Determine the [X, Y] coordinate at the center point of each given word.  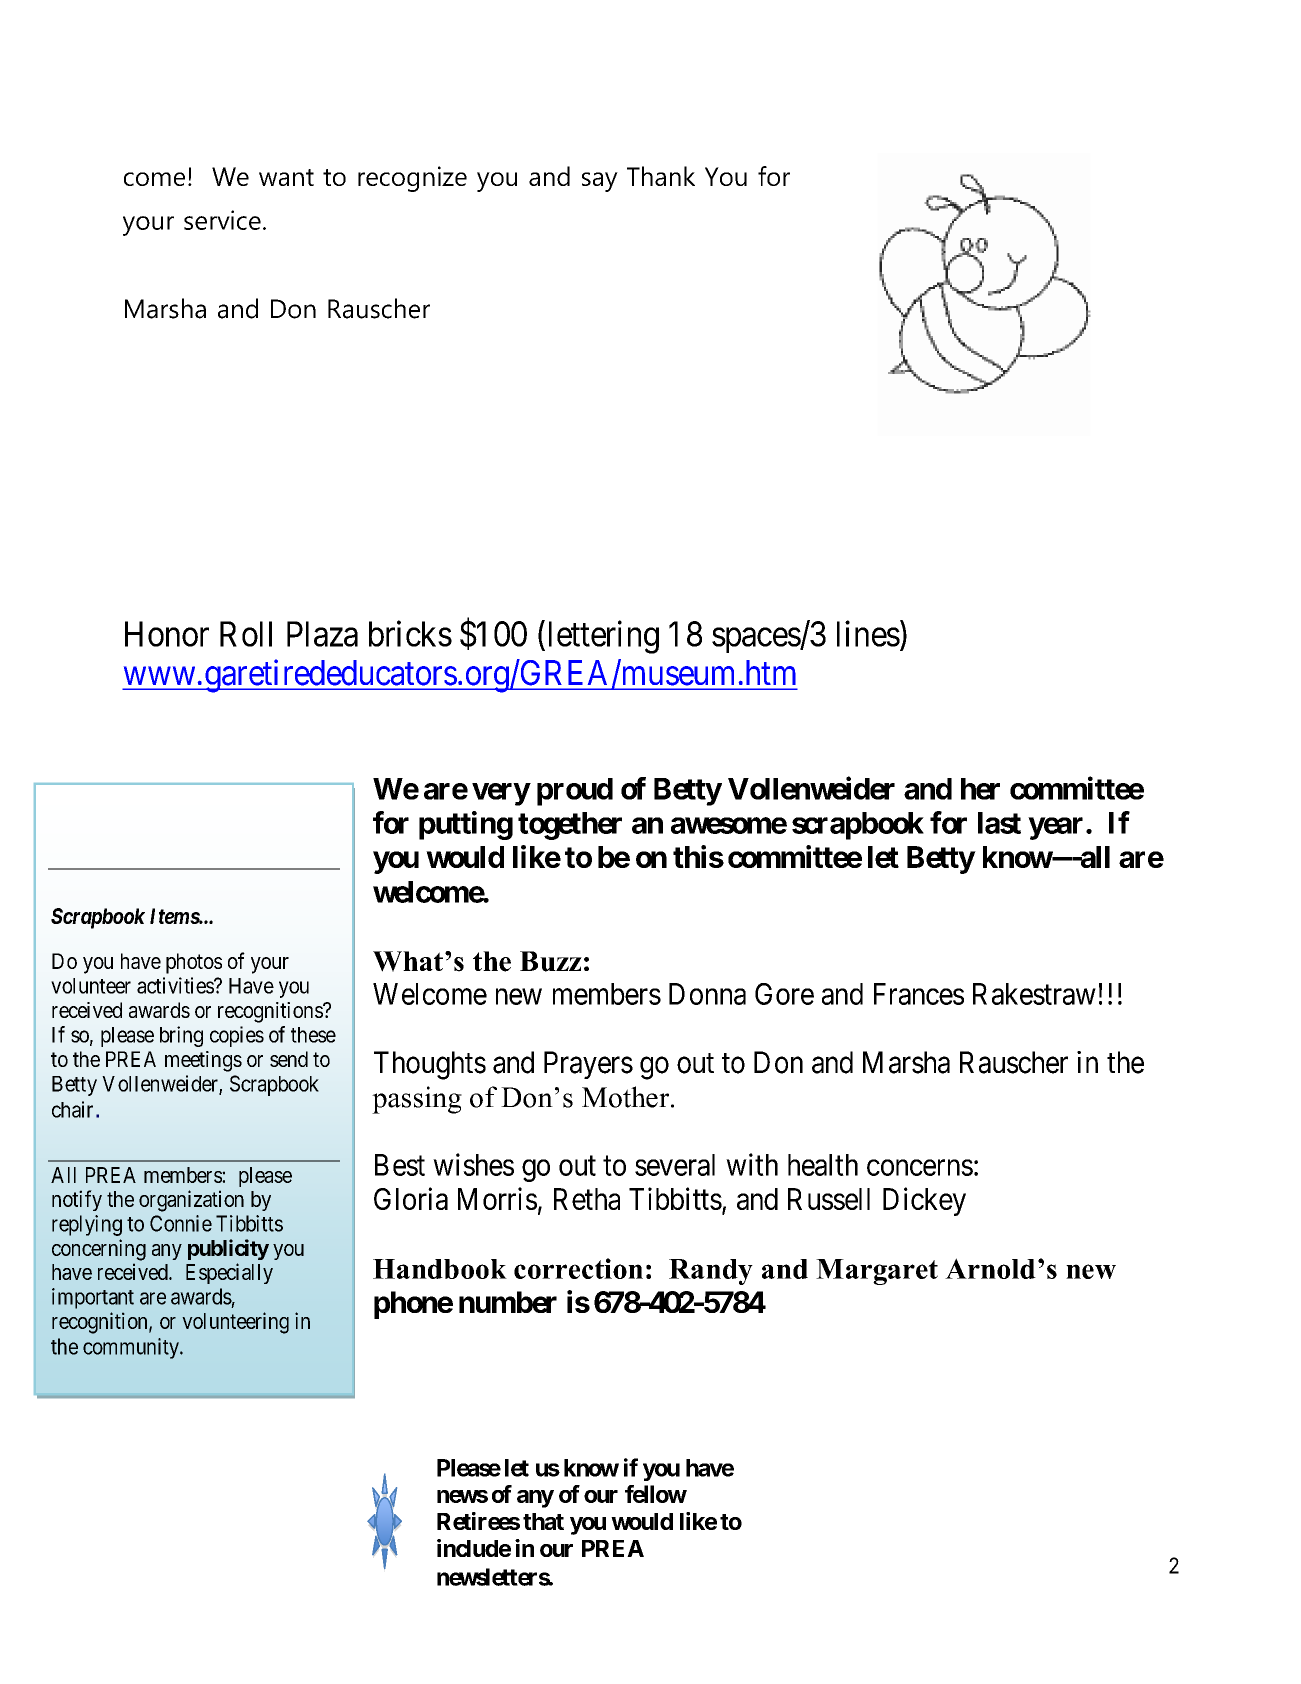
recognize [412, 179]
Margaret [877, 1272]
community [132, 1348]
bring [181, 1036]
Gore [784, 994]
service [222, 220]
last [999, 823]
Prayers [588, 1065]
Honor [167, 634]
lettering [604, 637]
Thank [661, 176]
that [543, 1521]
